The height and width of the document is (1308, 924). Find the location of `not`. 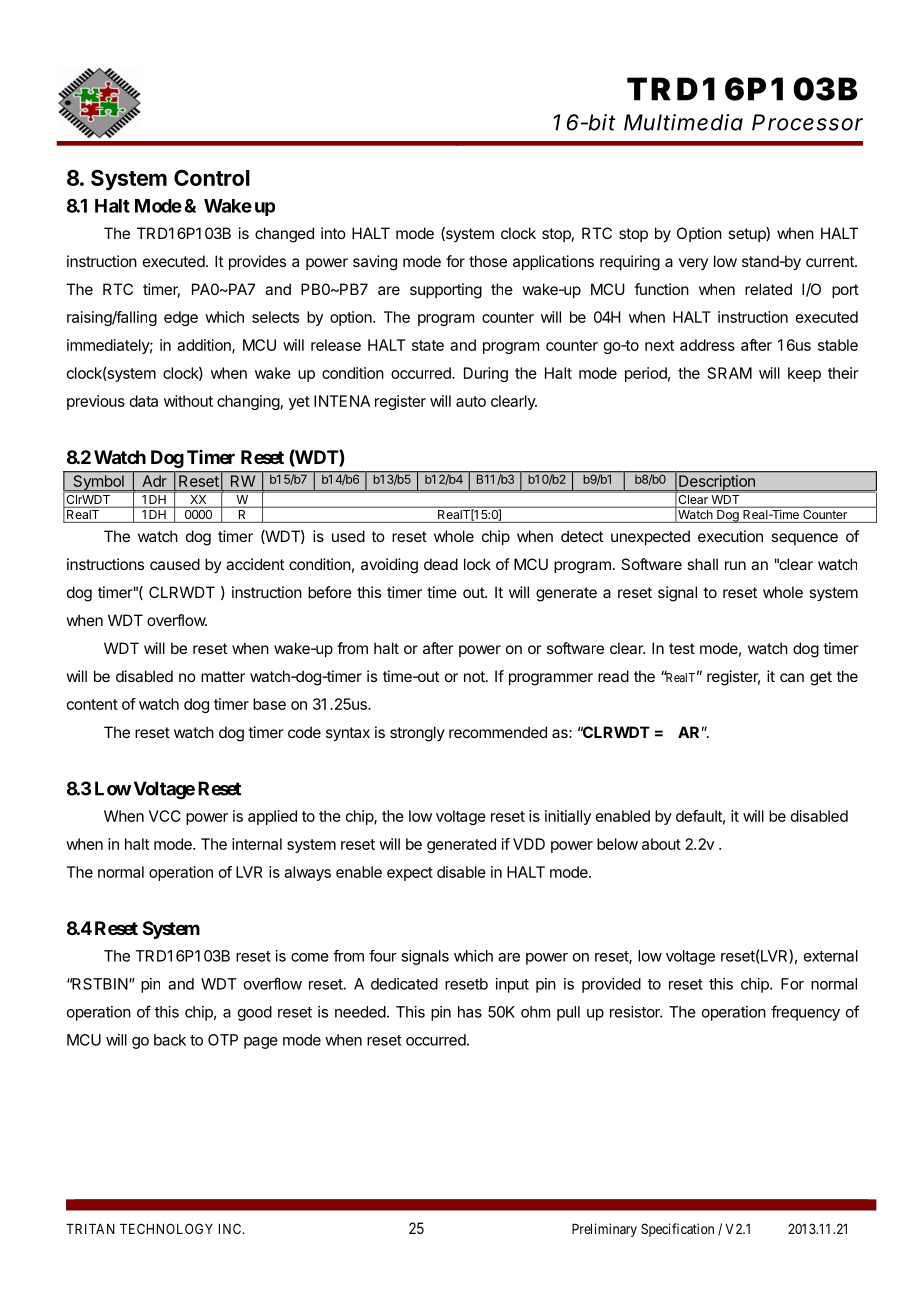

not is located at coordinates (475, 676).
